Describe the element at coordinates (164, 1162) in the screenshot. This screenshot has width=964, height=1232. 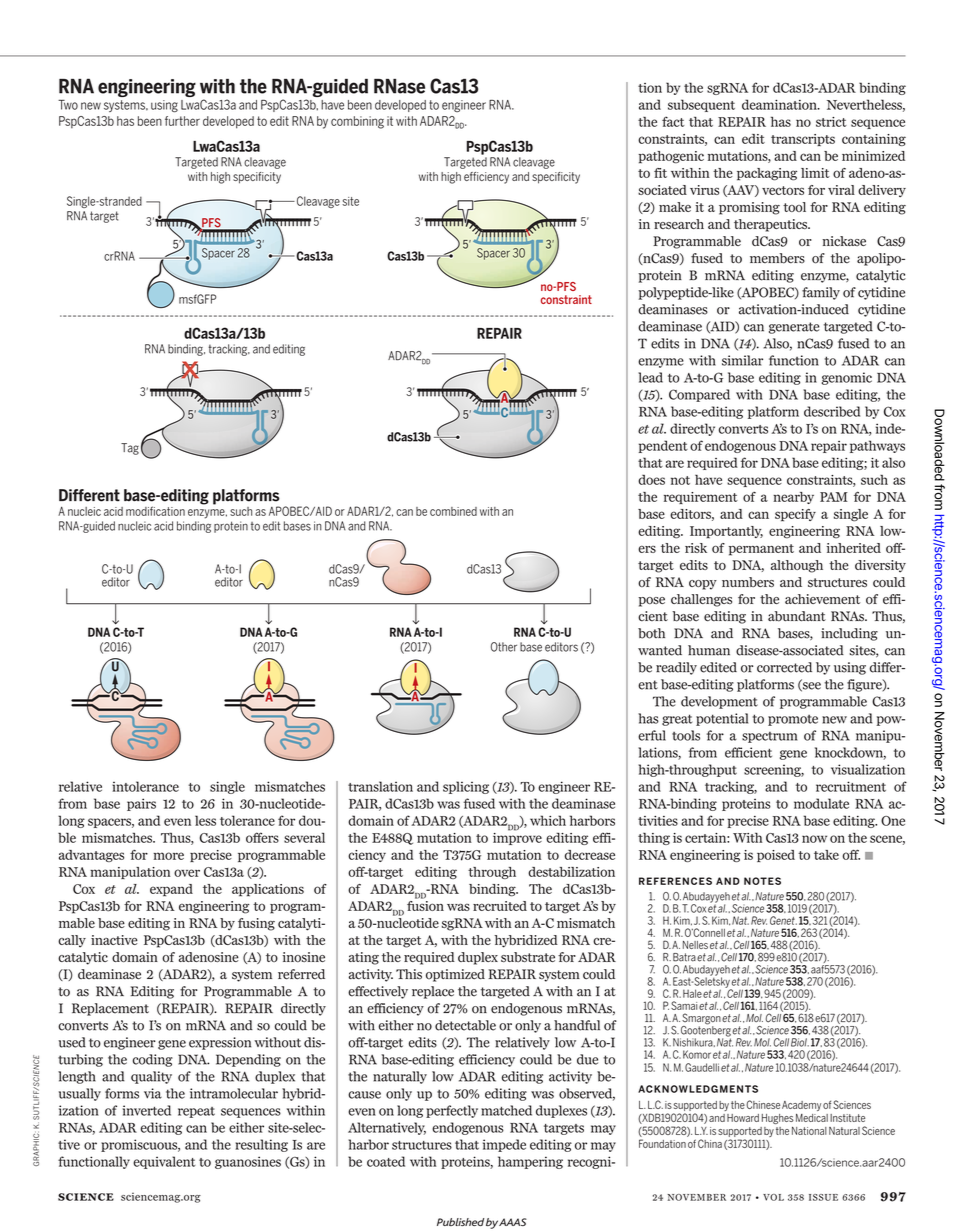
I see `equivalent` at that location.
